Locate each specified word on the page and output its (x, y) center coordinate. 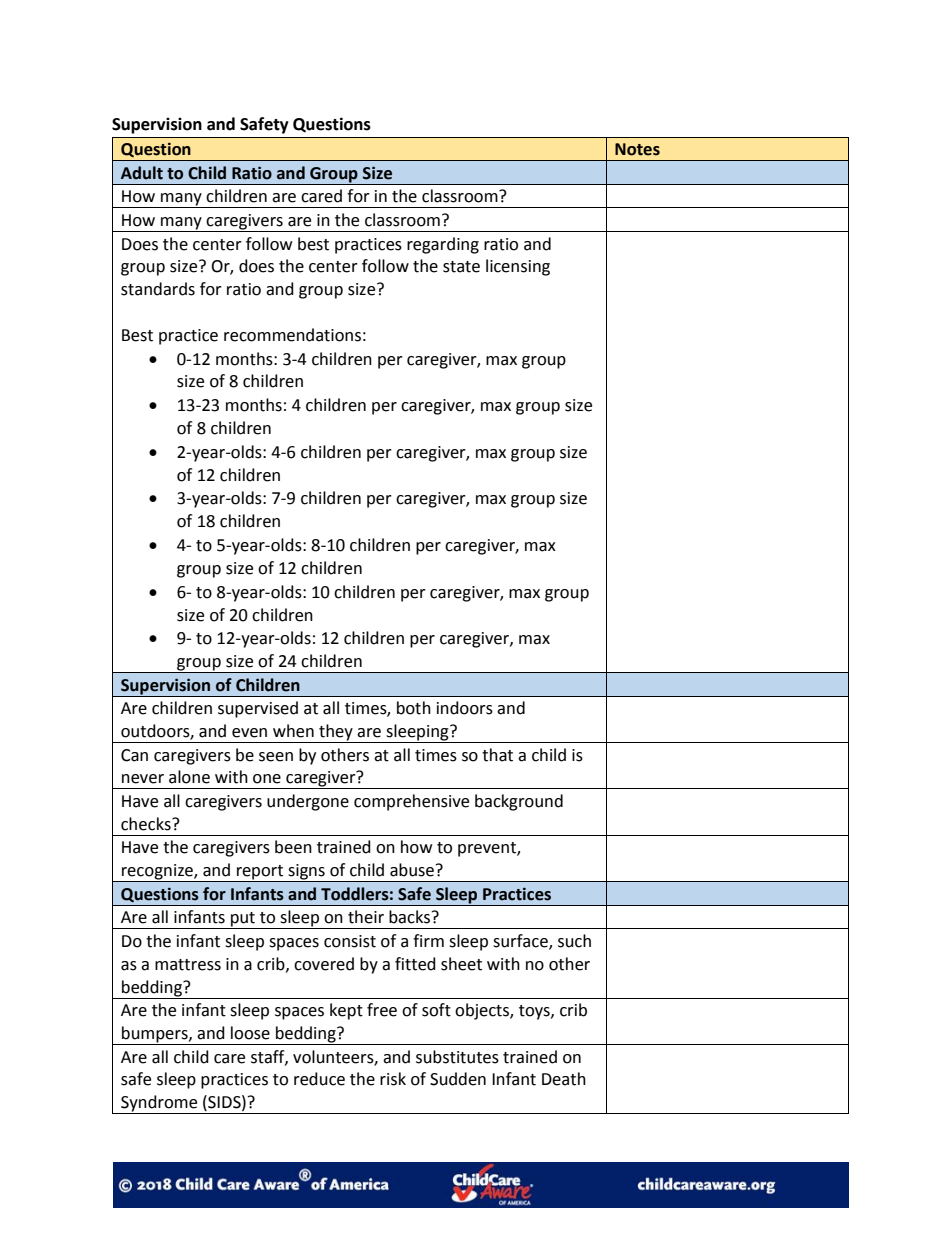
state (461, 267)
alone (189, 777)
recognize (157, 873)
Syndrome (159, 1104)
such (574, 941)
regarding (443, 245)
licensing (518, 267)
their (366, 917)
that (497, 755)
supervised (258, 709)
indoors (465, 708)
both (414, 708)
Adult (142, 173)
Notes (637, 149)
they (336, 733)
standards (158, 289)
